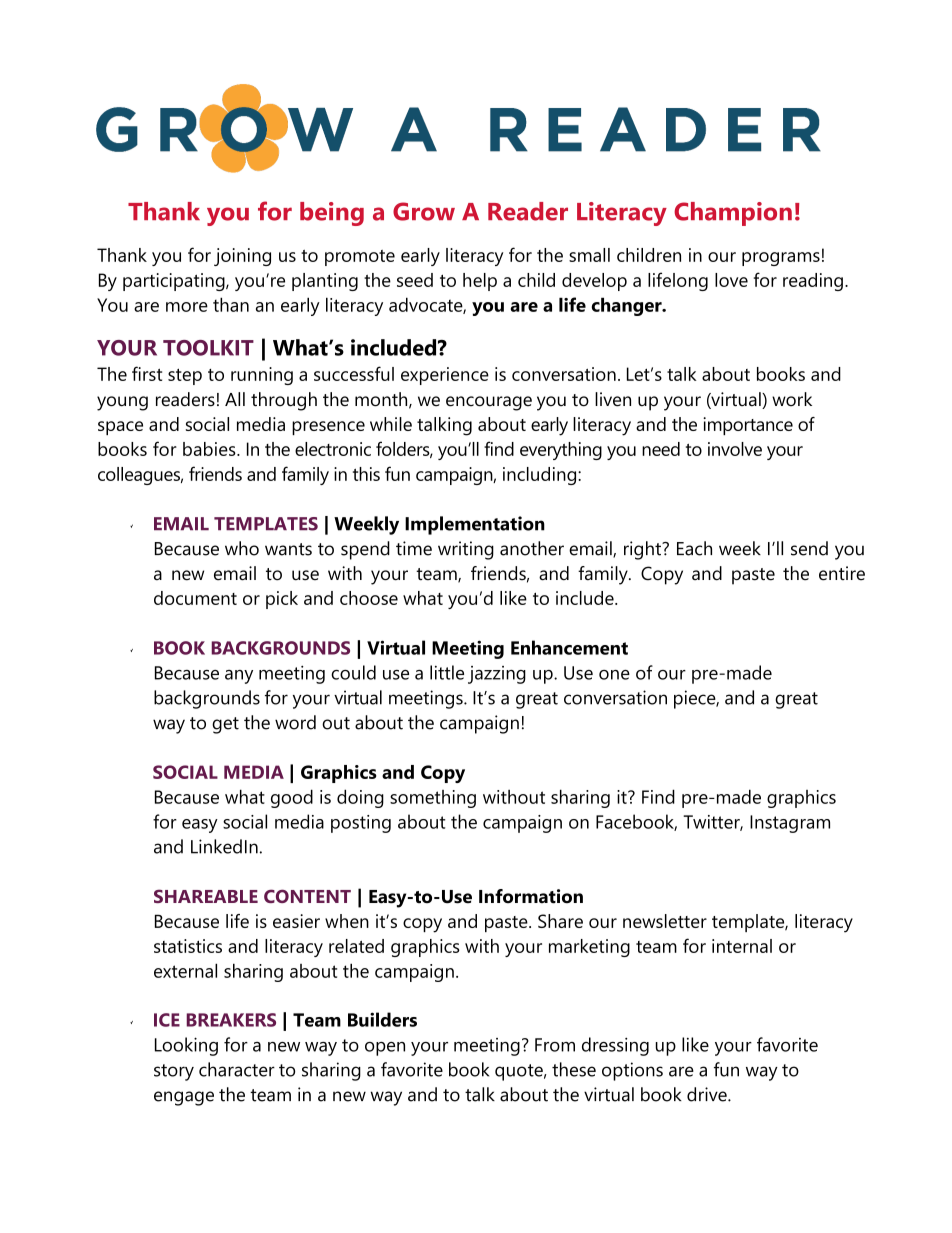 The image size is (952, 1233). What do you see at coordinates (242, 548) in the image?
I see `who` at bounding box center [242, 548].
